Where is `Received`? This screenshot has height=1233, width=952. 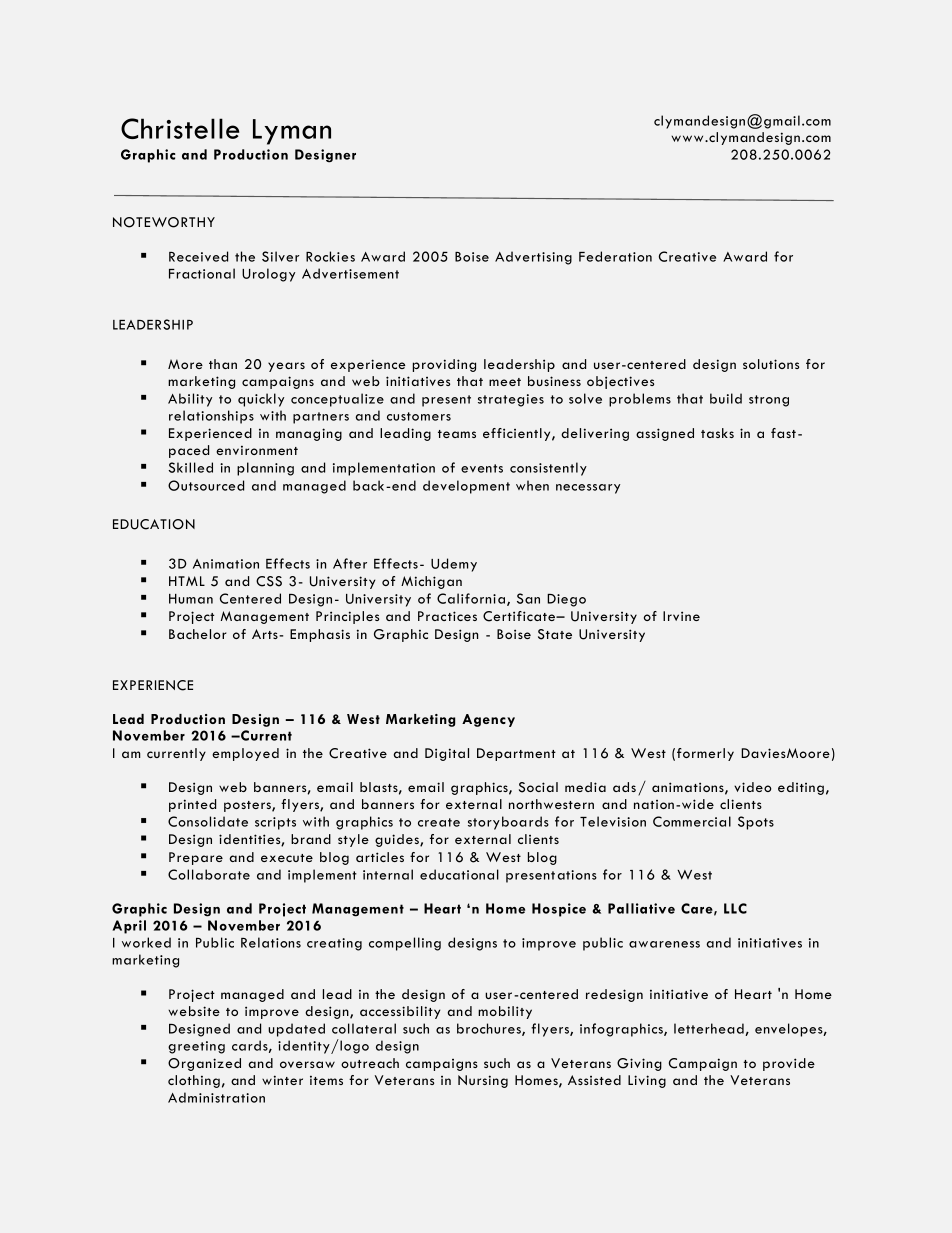
Received is located at coordinates (198, 256).
